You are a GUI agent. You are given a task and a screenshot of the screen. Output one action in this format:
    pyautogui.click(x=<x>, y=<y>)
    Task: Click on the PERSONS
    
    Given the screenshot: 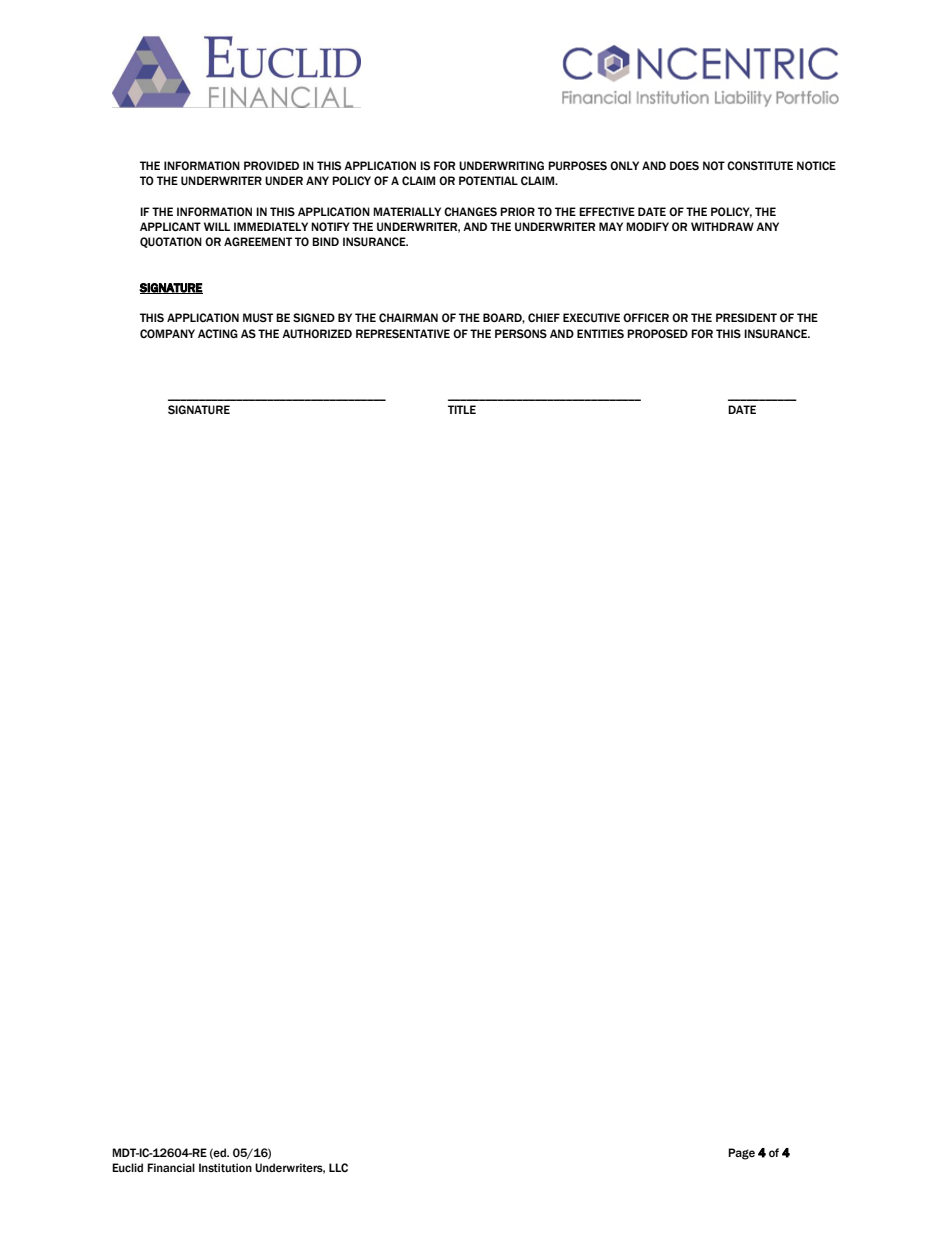 What is the action you would take?
    pyautogui.click(x=521, y=333)
